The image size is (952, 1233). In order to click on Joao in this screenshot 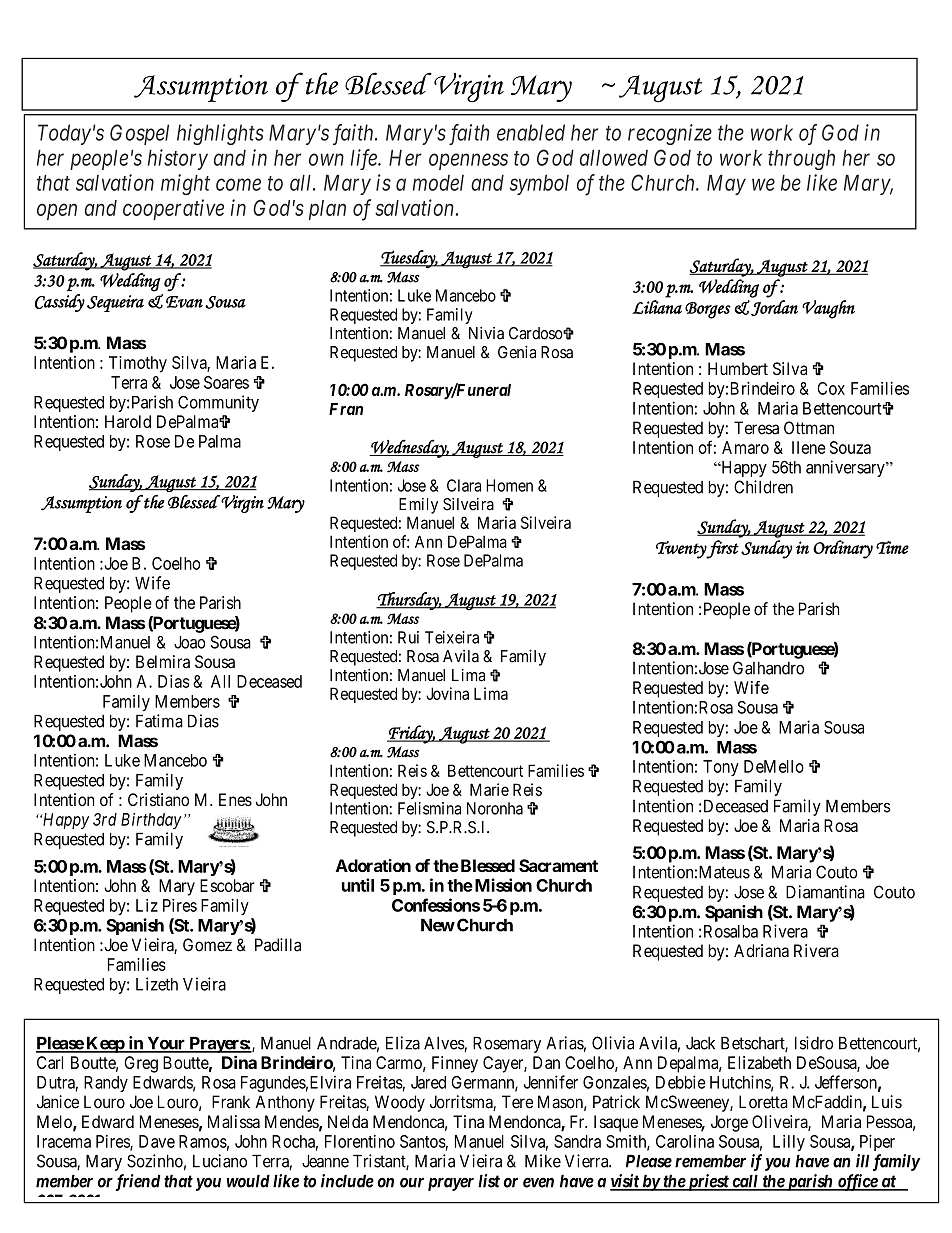, I will do `click(189, 642)`.
